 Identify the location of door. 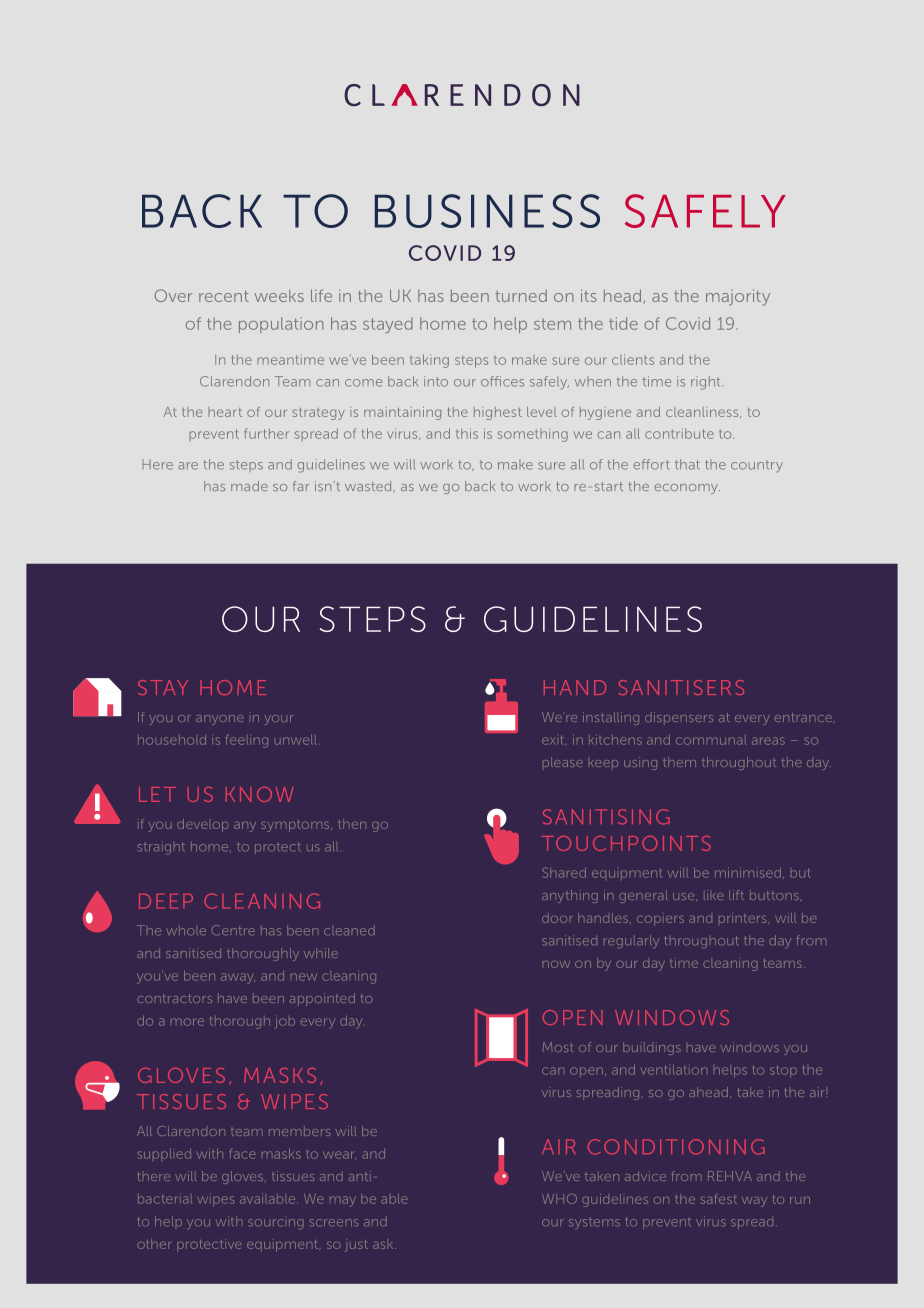
(557, 918).
